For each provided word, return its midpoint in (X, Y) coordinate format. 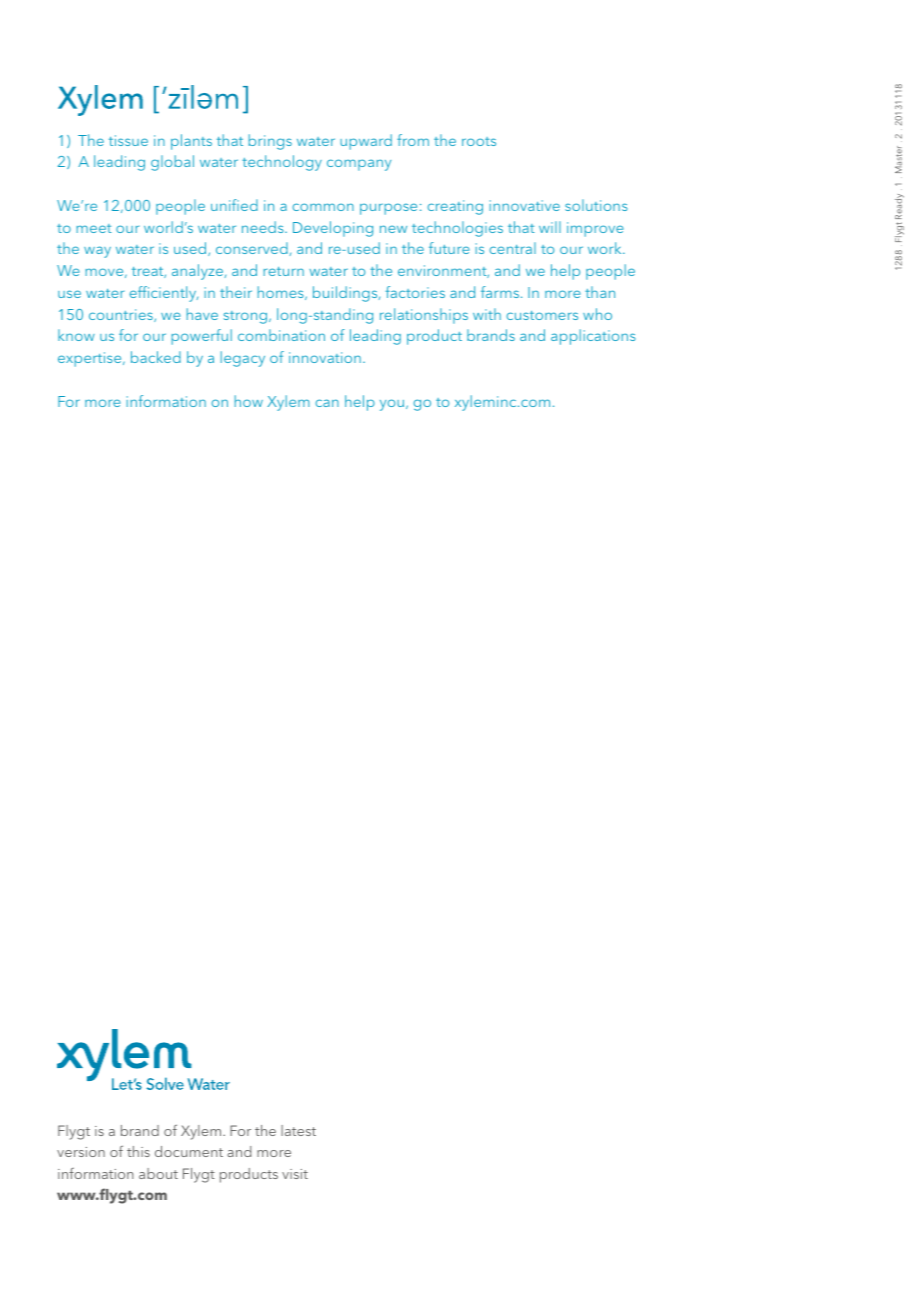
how (249, 401)
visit (295, 1174)
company (359, 165)
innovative (525, 205)
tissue (128, 140)
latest (298, 1130)
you (393, 405)
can (327, 403)
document (189, 1151)
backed (156, 357)
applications (593, 337)
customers (542, 315)
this (138, 1151)
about (158, 1173)
